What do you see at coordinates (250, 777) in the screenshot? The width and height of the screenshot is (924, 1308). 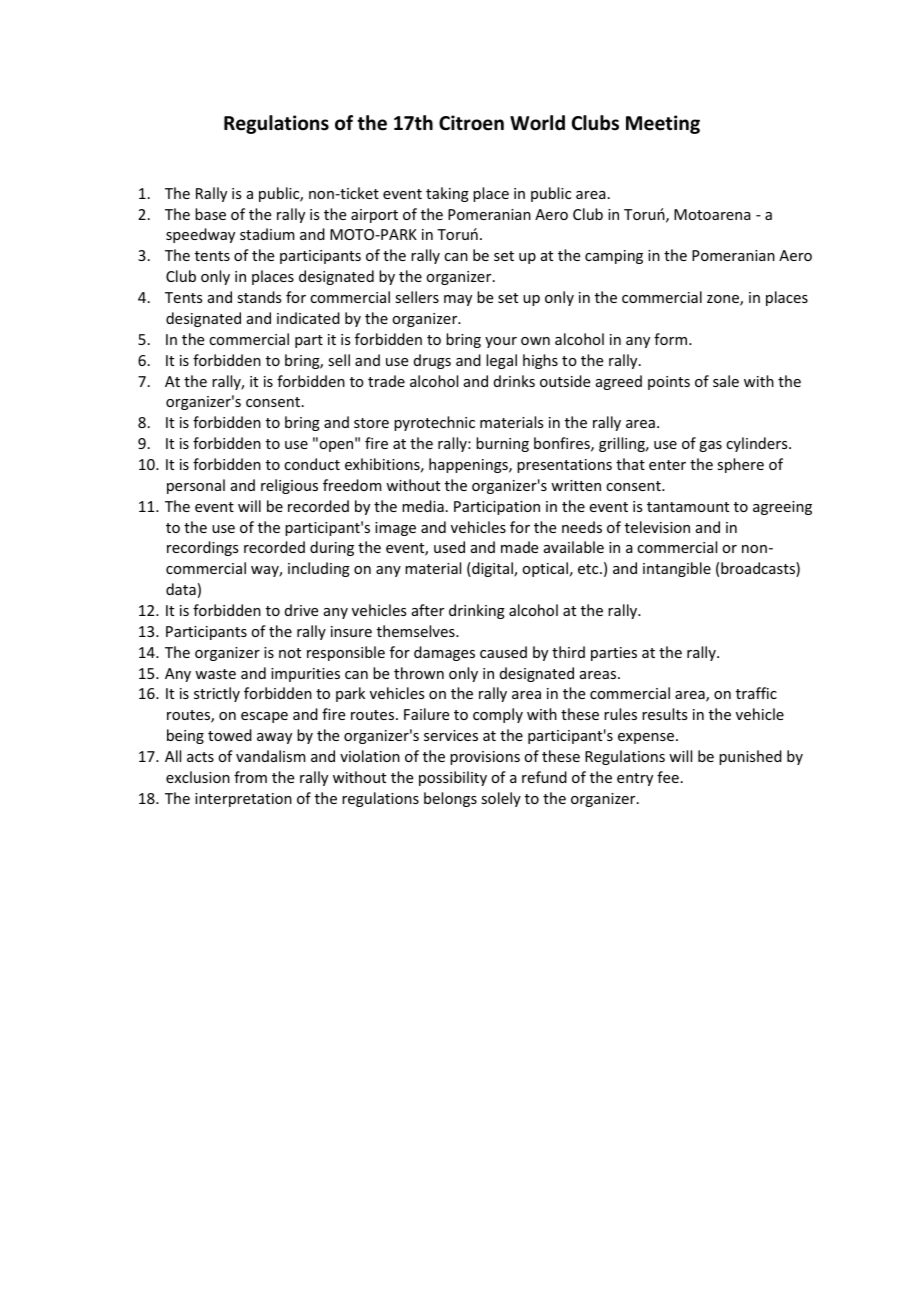 I see `from` at bounding box center [250, 777].
